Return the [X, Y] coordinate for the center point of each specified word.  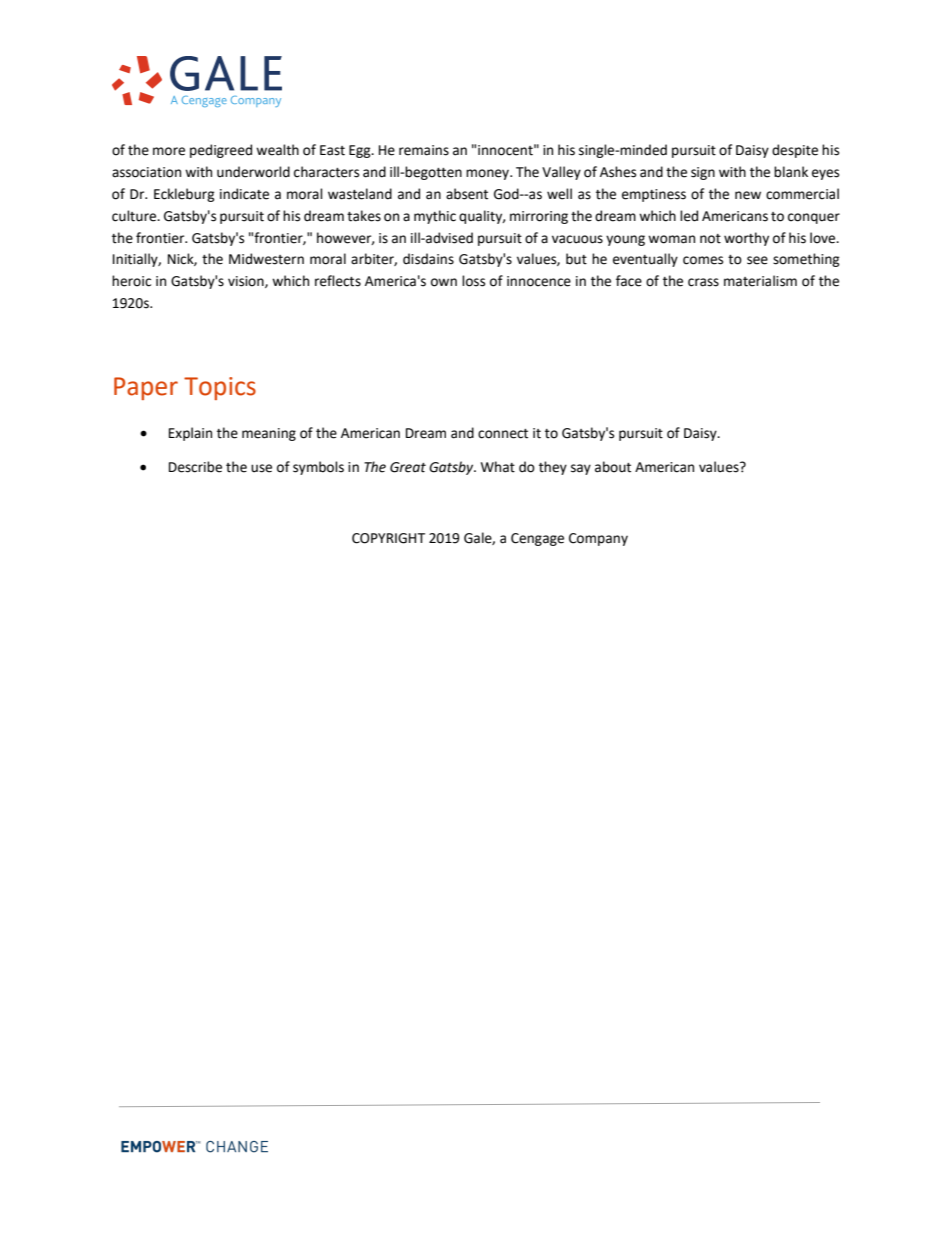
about [613, 467]
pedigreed [221, 151]
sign [703, 173]
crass [703, 282]
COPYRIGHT [388, 538]
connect [503, 434]
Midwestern [266, 259]
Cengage [537, 539]
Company [598, 539]
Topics [220, 388]
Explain [190, 434]
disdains [428, 259]
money [489, 174]
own [444, 282]
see [757, 260]
